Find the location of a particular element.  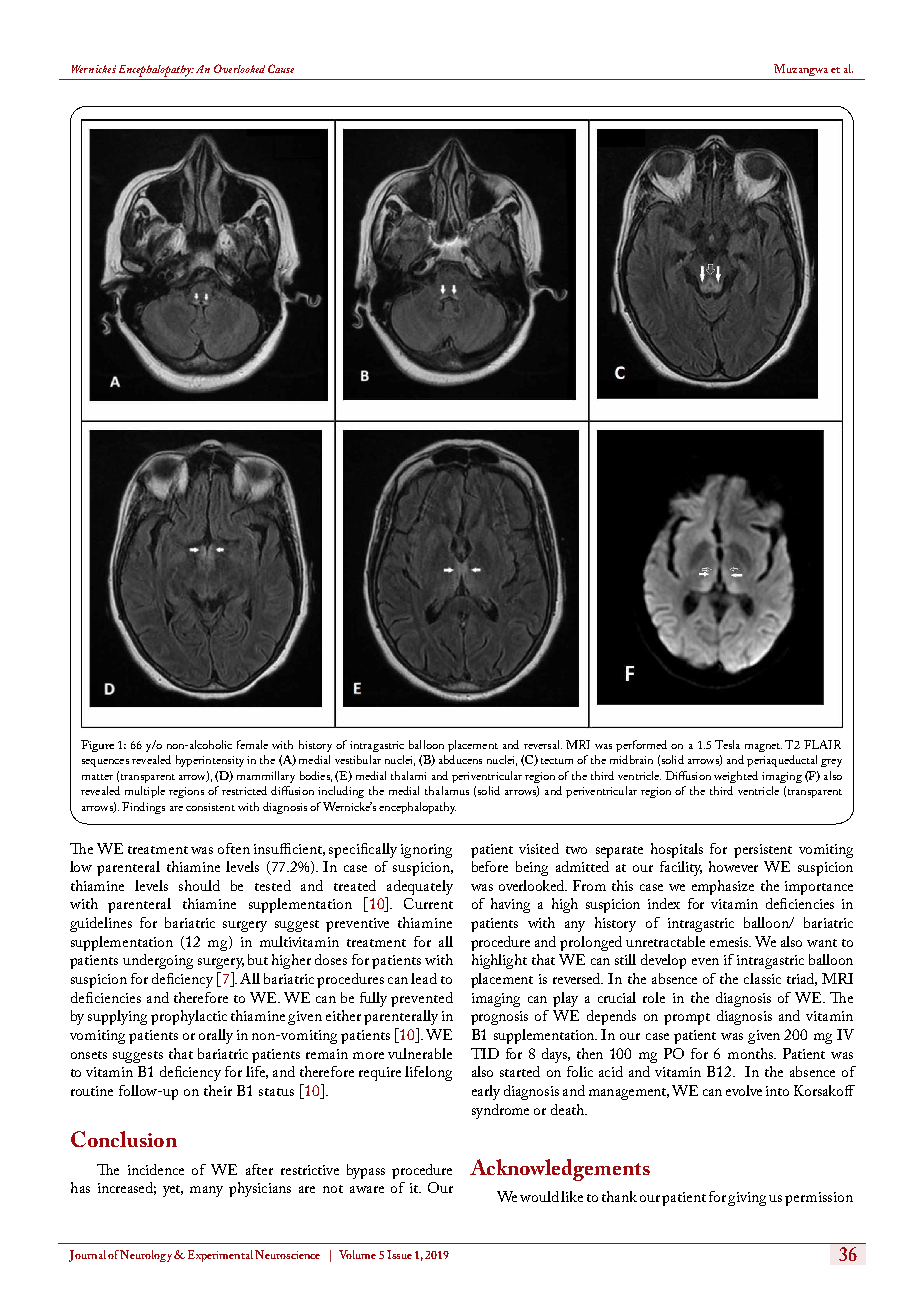

classic is located at coordinates (762, 978).
